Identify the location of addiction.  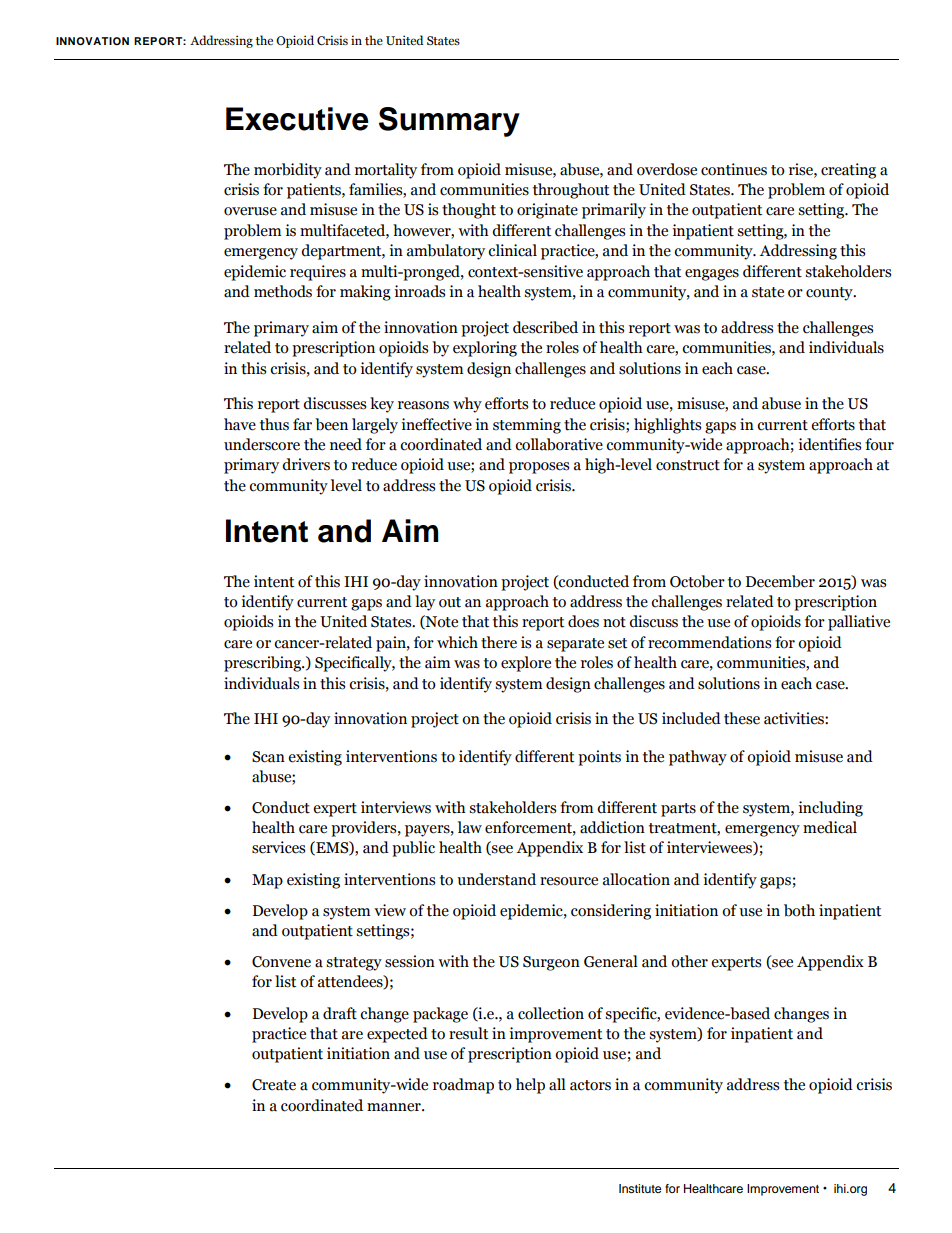
(612, 827).
